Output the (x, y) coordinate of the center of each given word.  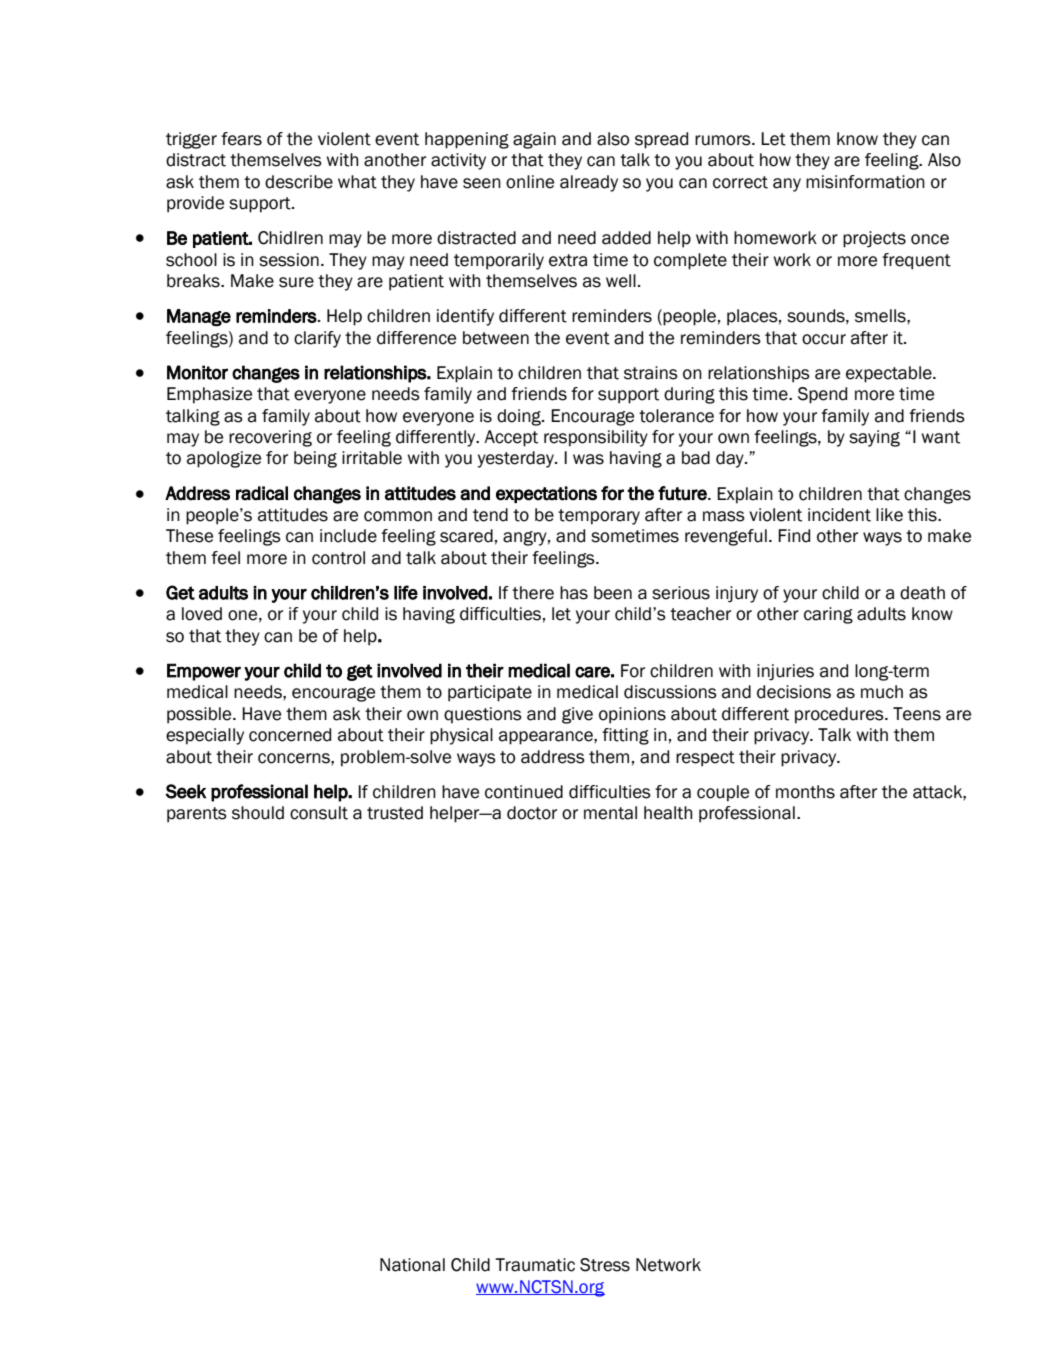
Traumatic (535, 1265)
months (805, 792)
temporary (599, 517)
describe (299, 182)
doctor (532, 813)
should (258, 813)
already (589, 183)
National (412, 1265)
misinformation (865, 182)
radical (262, 493)
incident (839, 515)
